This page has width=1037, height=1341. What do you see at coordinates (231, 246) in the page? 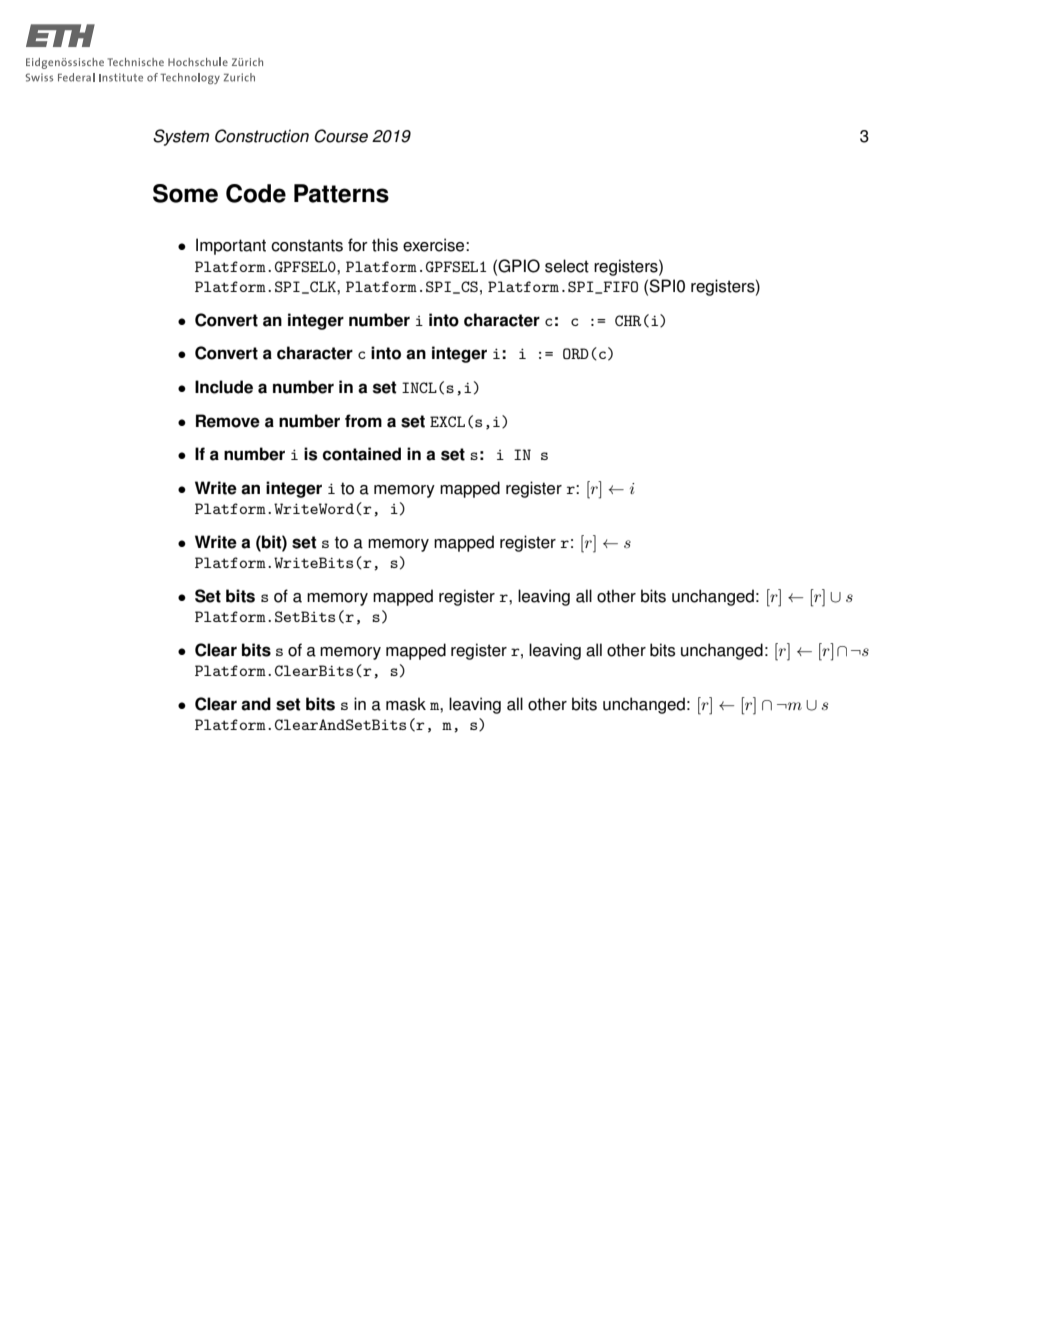
I see `Important` at bounding box center [231, 246].
